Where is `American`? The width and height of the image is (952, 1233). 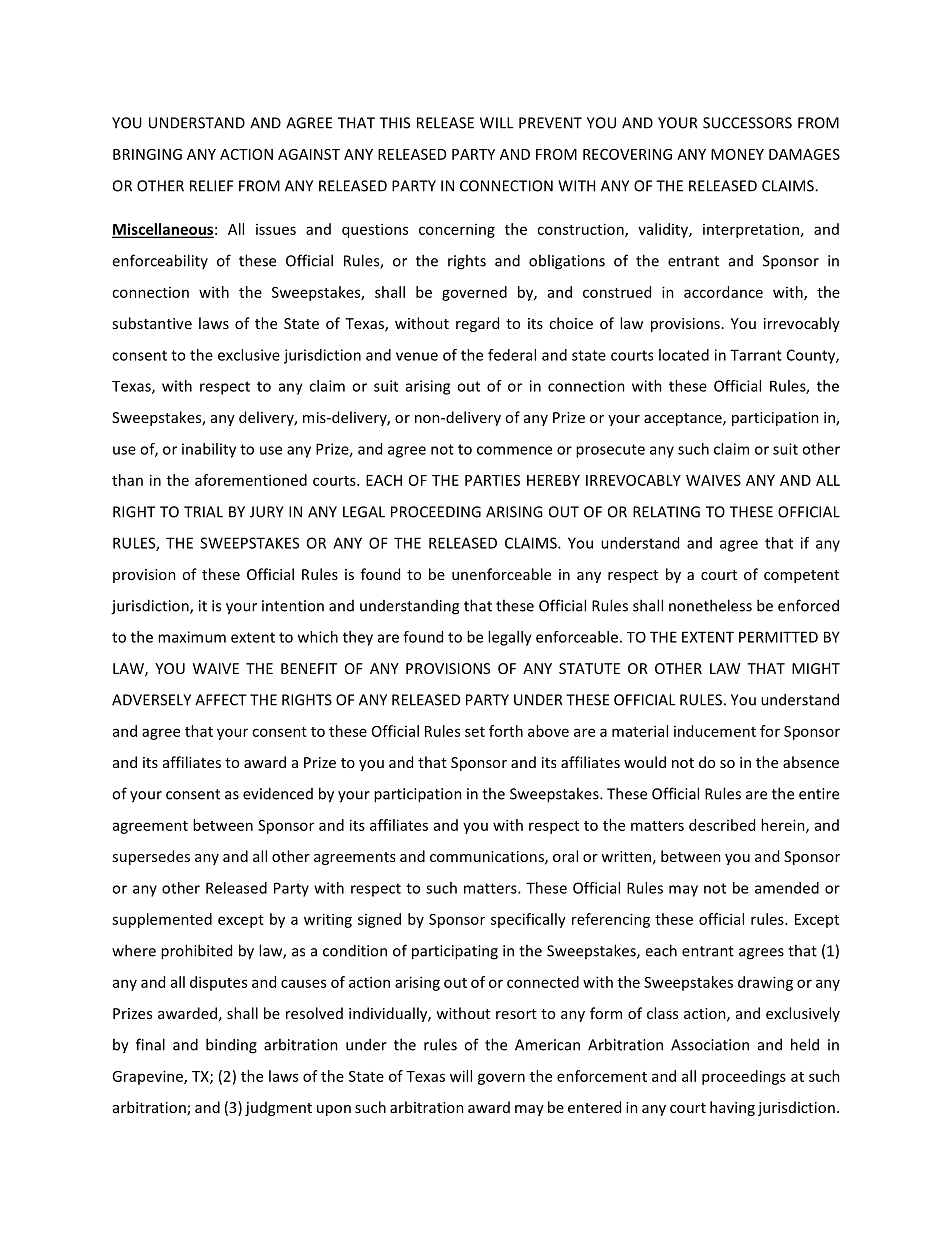 American is located at coordinates (547, 1045).
